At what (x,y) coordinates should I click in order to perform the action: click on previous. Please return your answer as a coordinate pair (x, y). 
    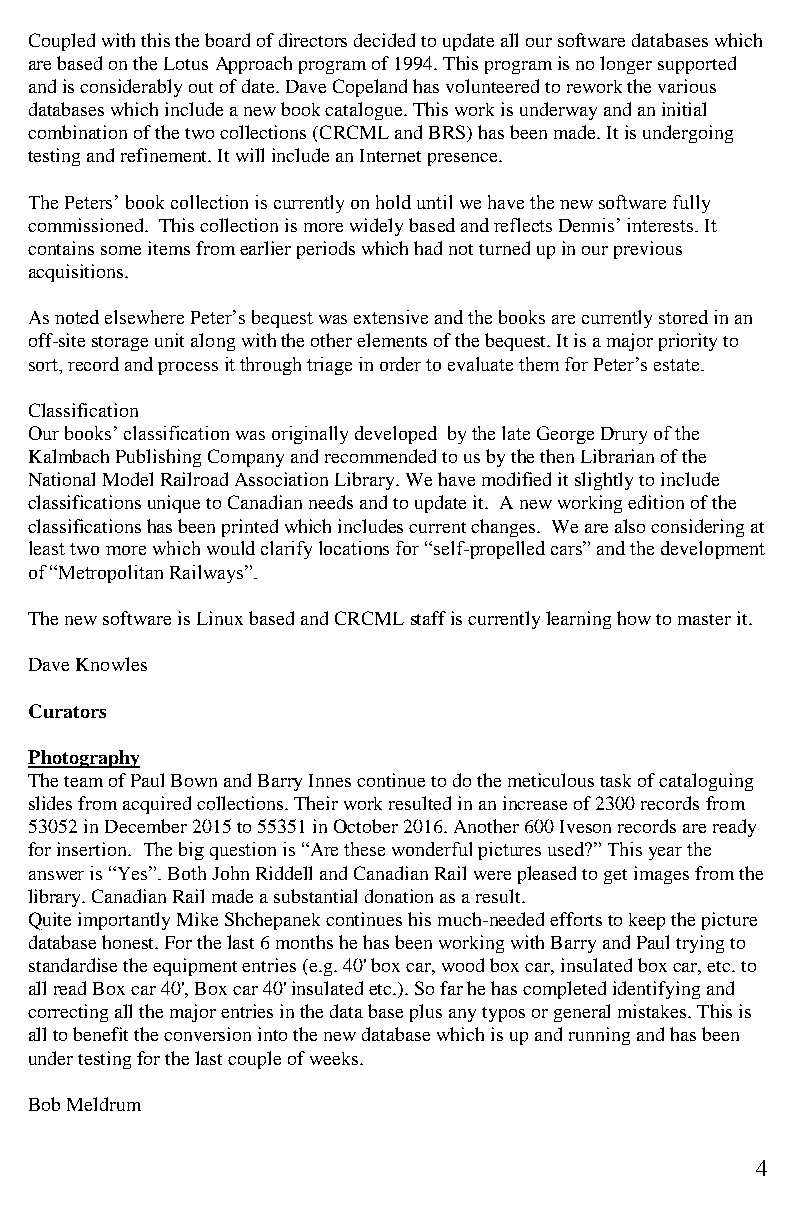
    Looking at the image, I should click on (648, 250).
